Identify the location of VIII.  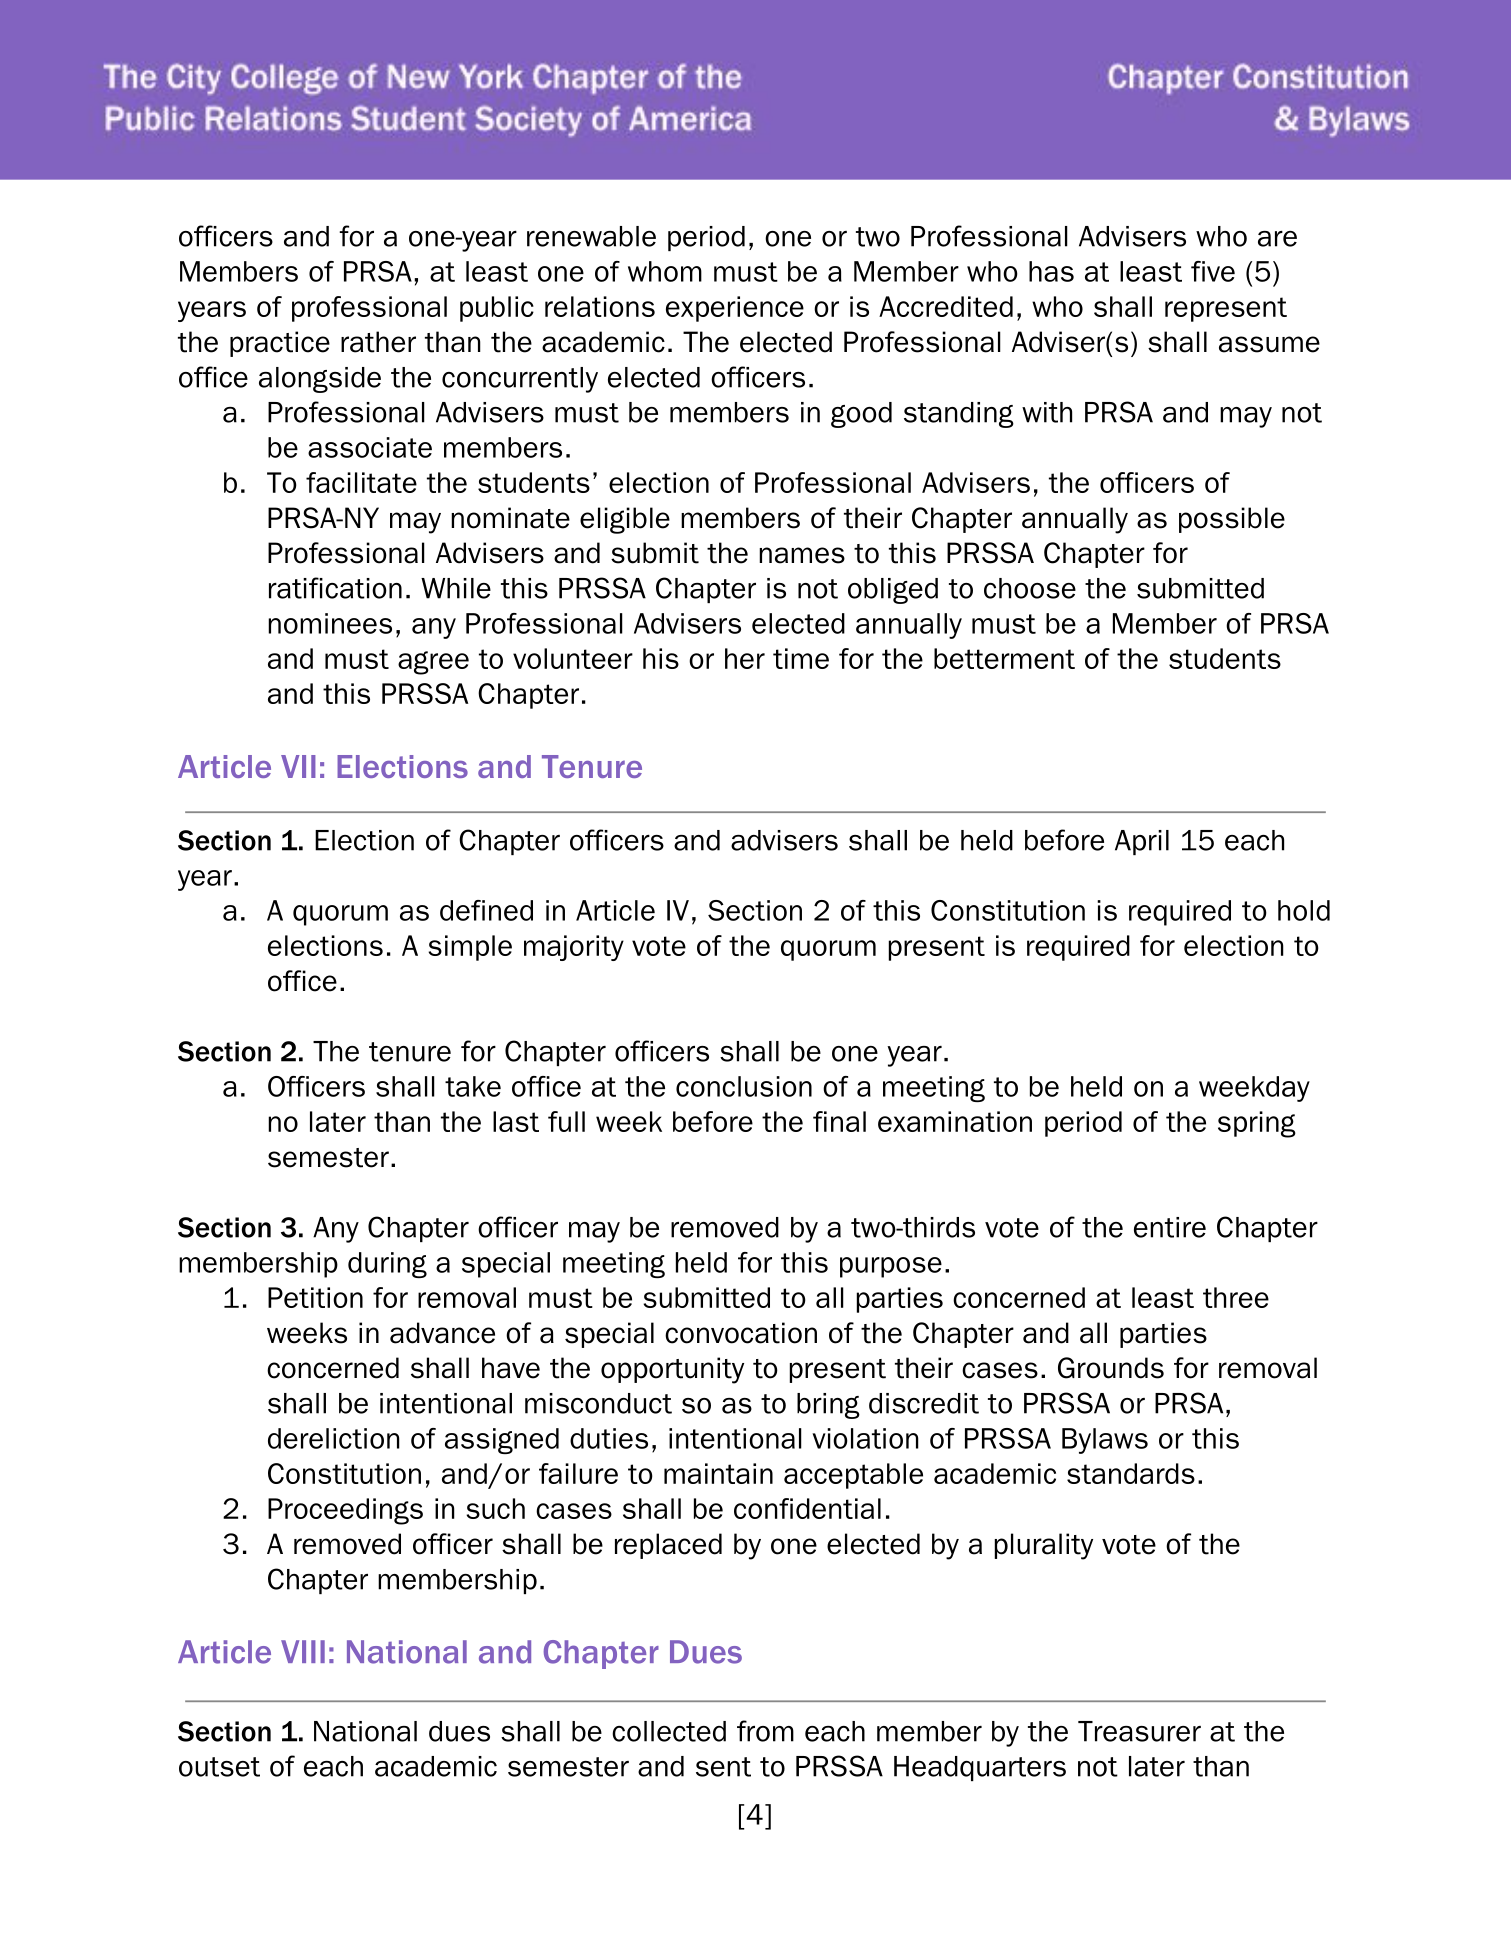
(303, 1651).
